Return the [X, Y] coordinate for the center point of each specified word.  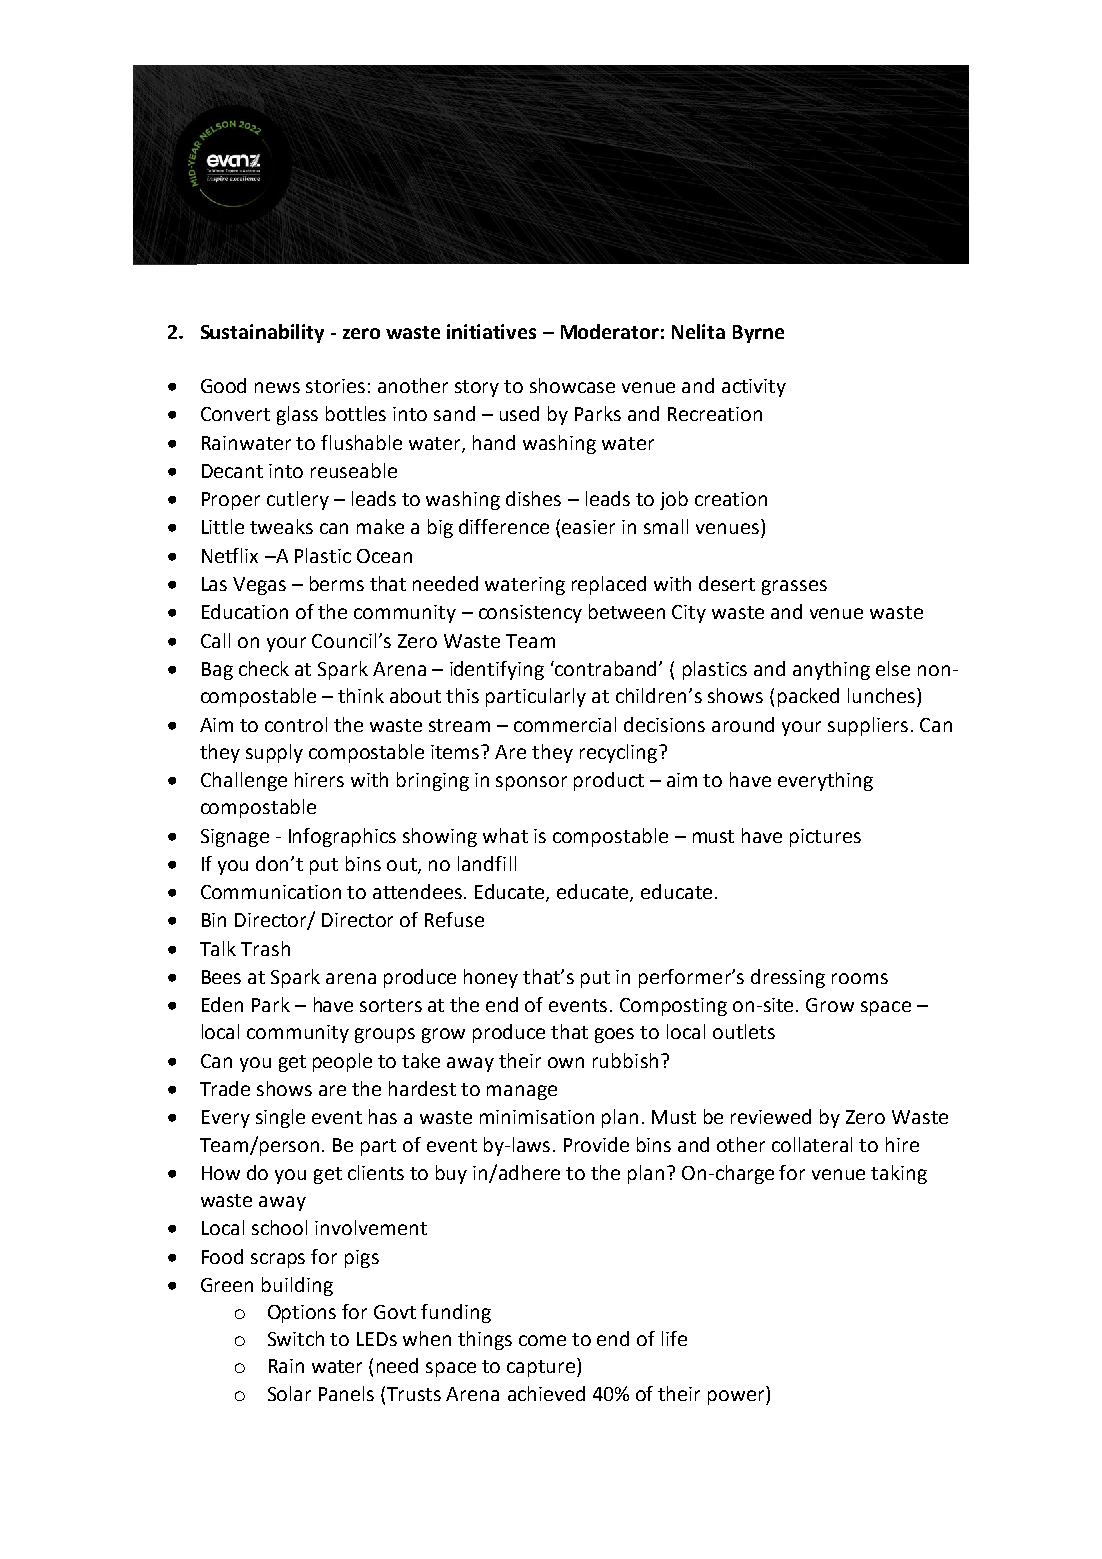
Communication [271, 892]
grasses [794, 587]
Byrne [758, 334]
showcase [572, 385]
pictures [825, 838]
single [280, 1118]
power [737, 1397]
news [277, 387]
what [505, 835]
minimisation [537, 1117]
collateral [812, 1144]
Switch [296, 1338]
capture [542, 1367]
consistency [530, 614]
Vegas [259, 586]
